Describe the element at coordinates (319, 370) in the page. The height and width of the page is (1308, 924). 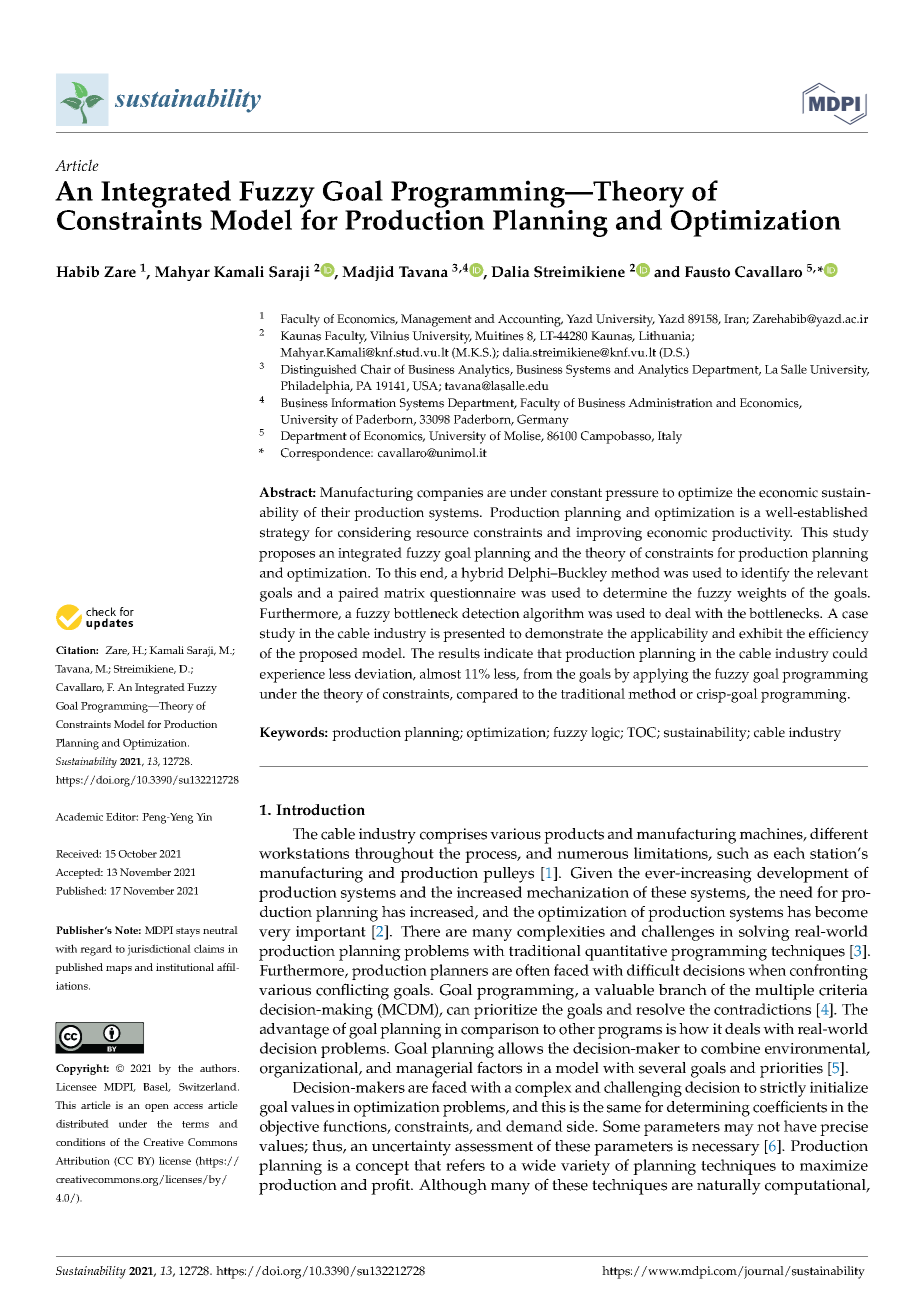
I see `Distinguished` at that location.
